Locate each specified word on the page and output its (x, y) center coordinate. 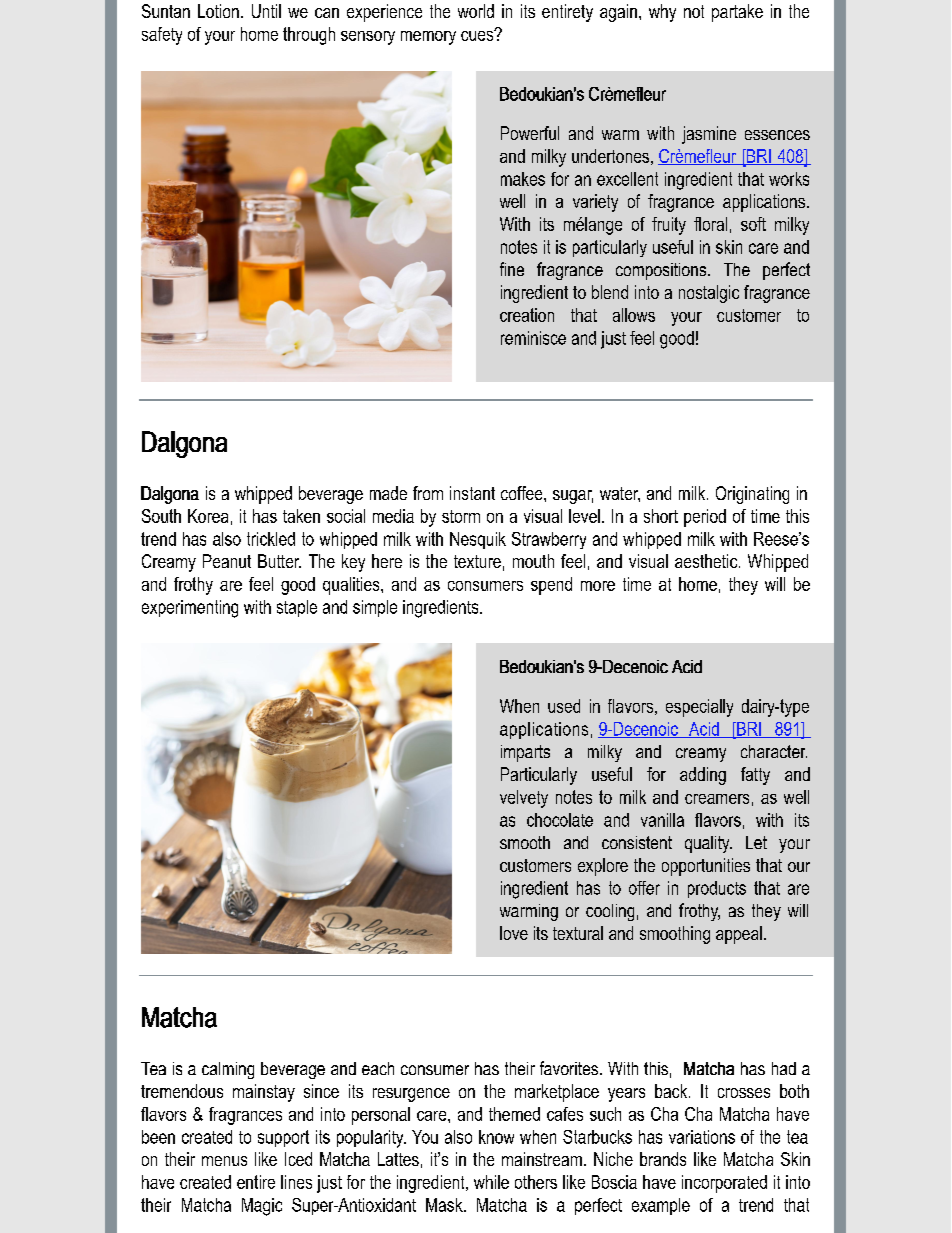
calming (228, 1070)
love (514, 933)
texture (477, 561)
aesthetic (707, 561)
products (717, 889)
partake (737, 13)
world (476, 11)
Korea (208, 516)
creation (527, 315)
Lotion (218, 11)
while (491, 1182)
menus (224, 1161)
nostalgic (709, 294)
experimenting (190, 609)
